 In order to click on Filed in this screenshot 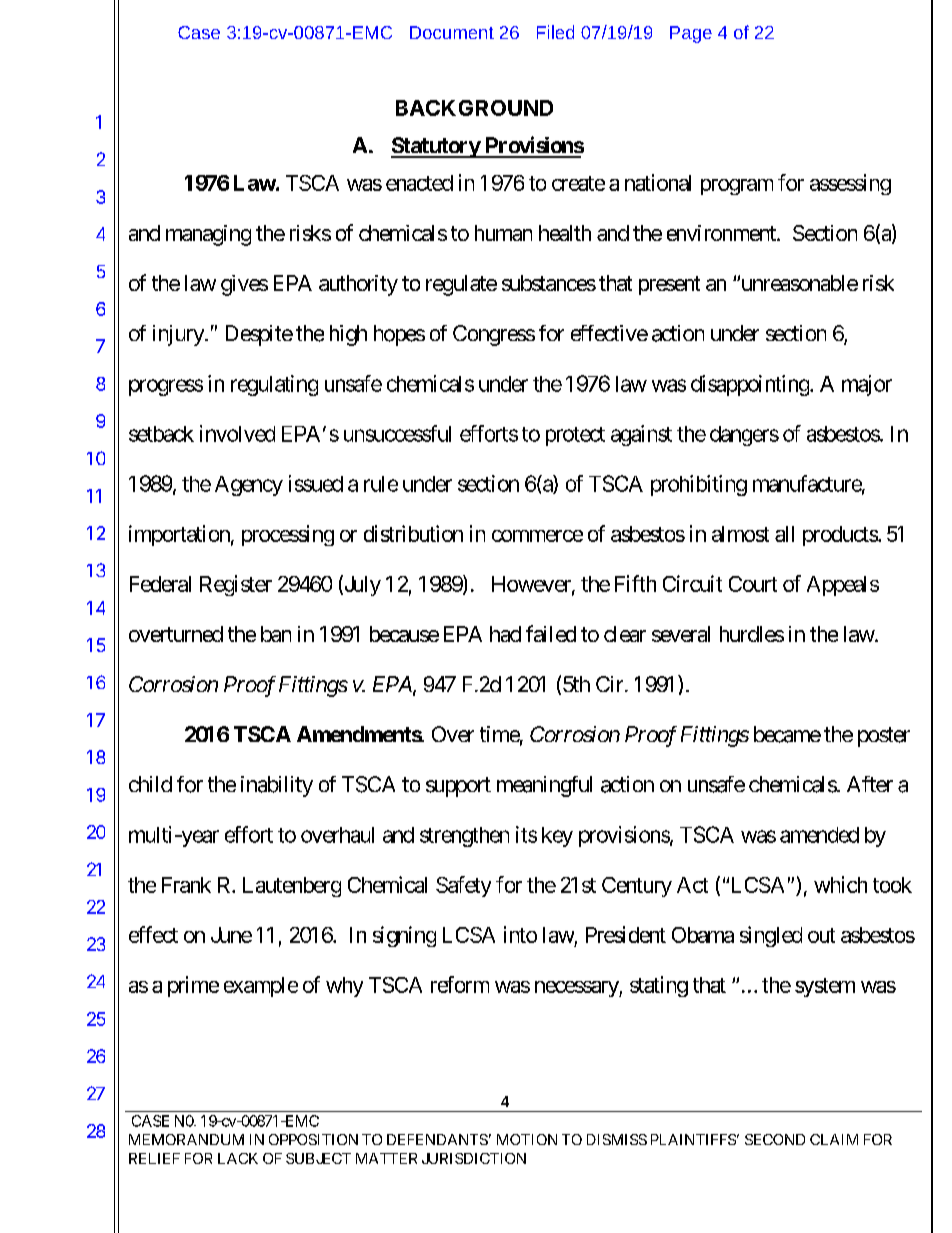, I will do `click(555, 32)`.
